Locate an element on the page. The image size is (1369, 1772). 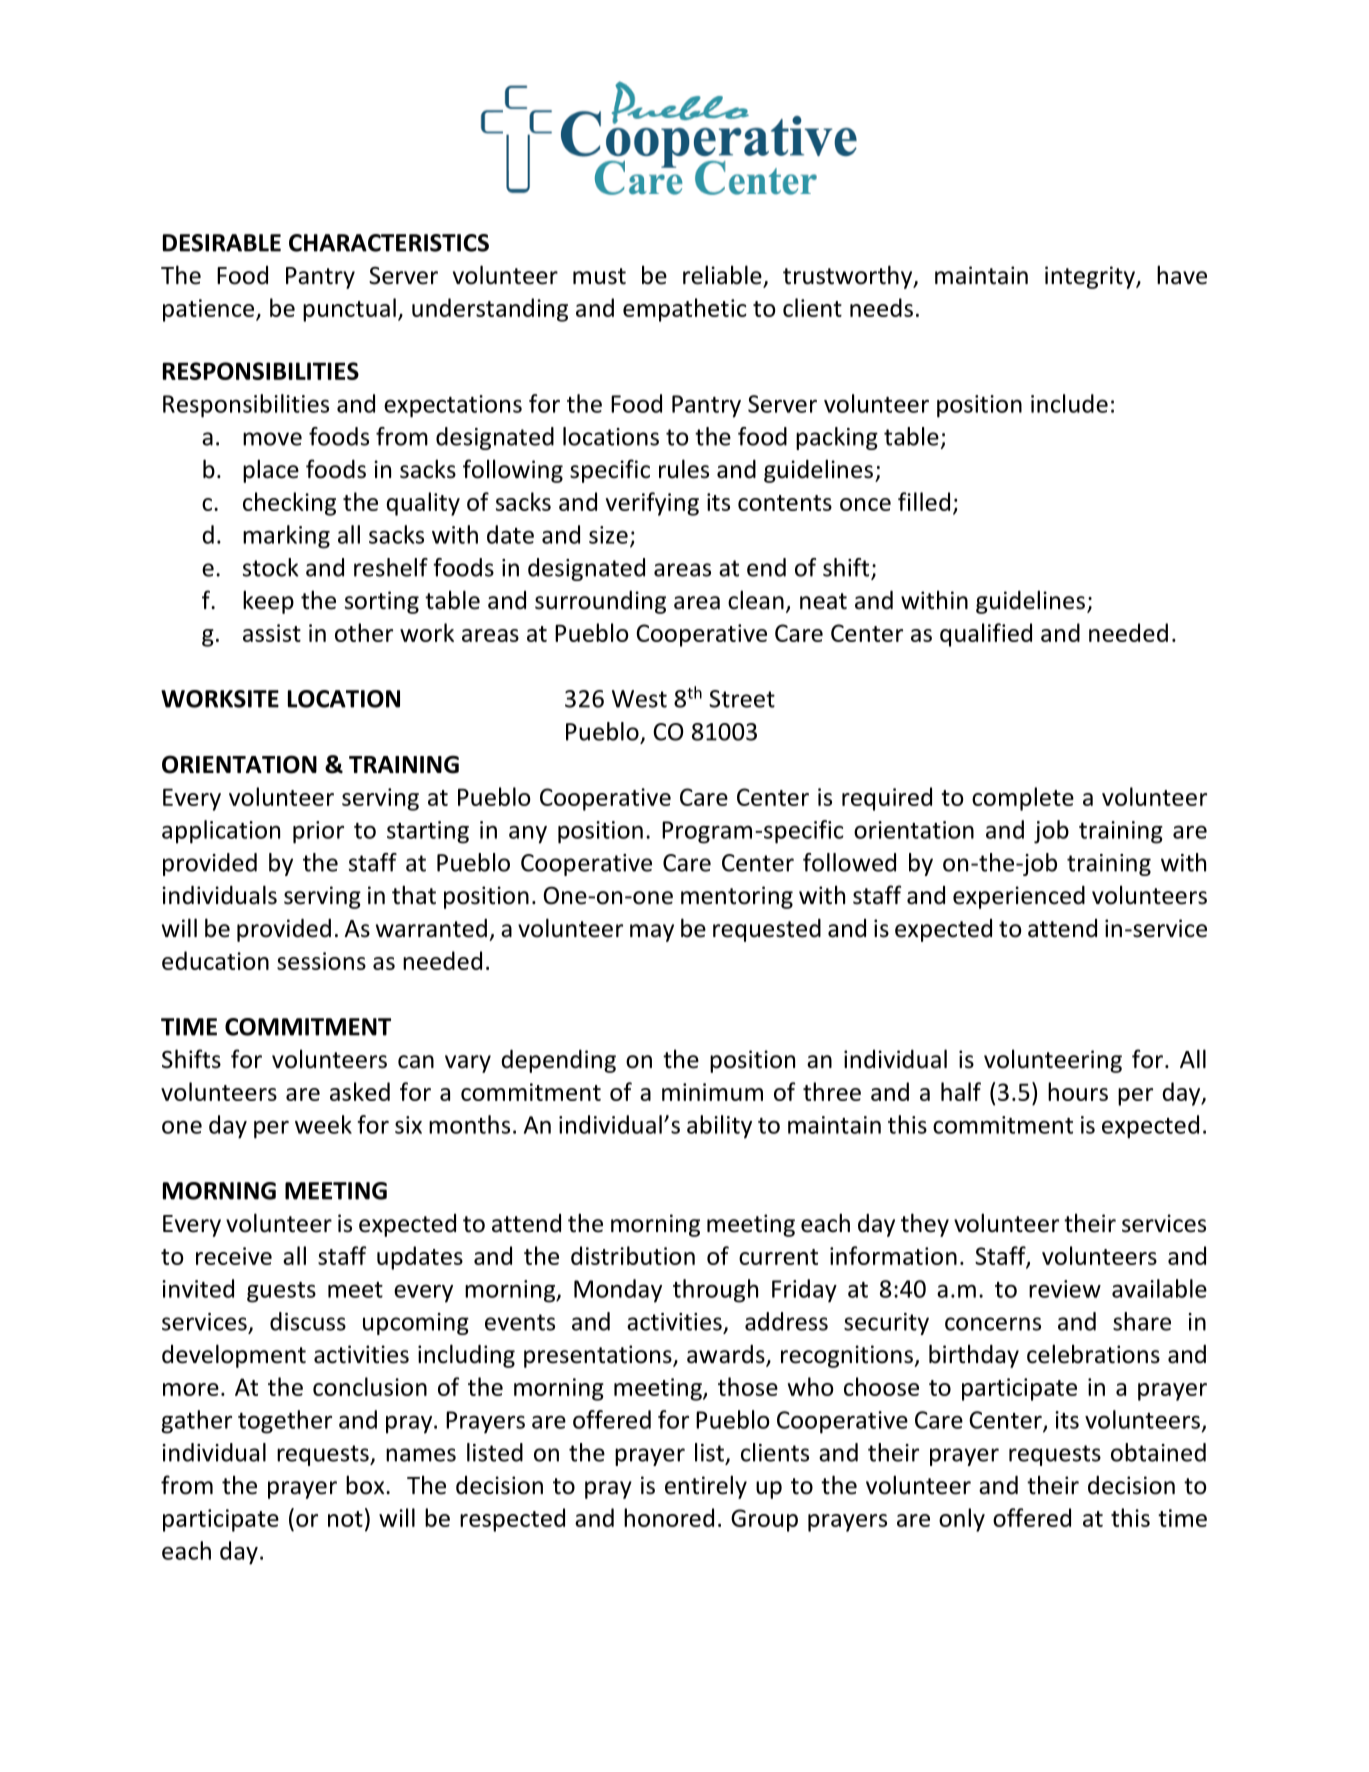
qualified is located at coordinates (986, 635).
